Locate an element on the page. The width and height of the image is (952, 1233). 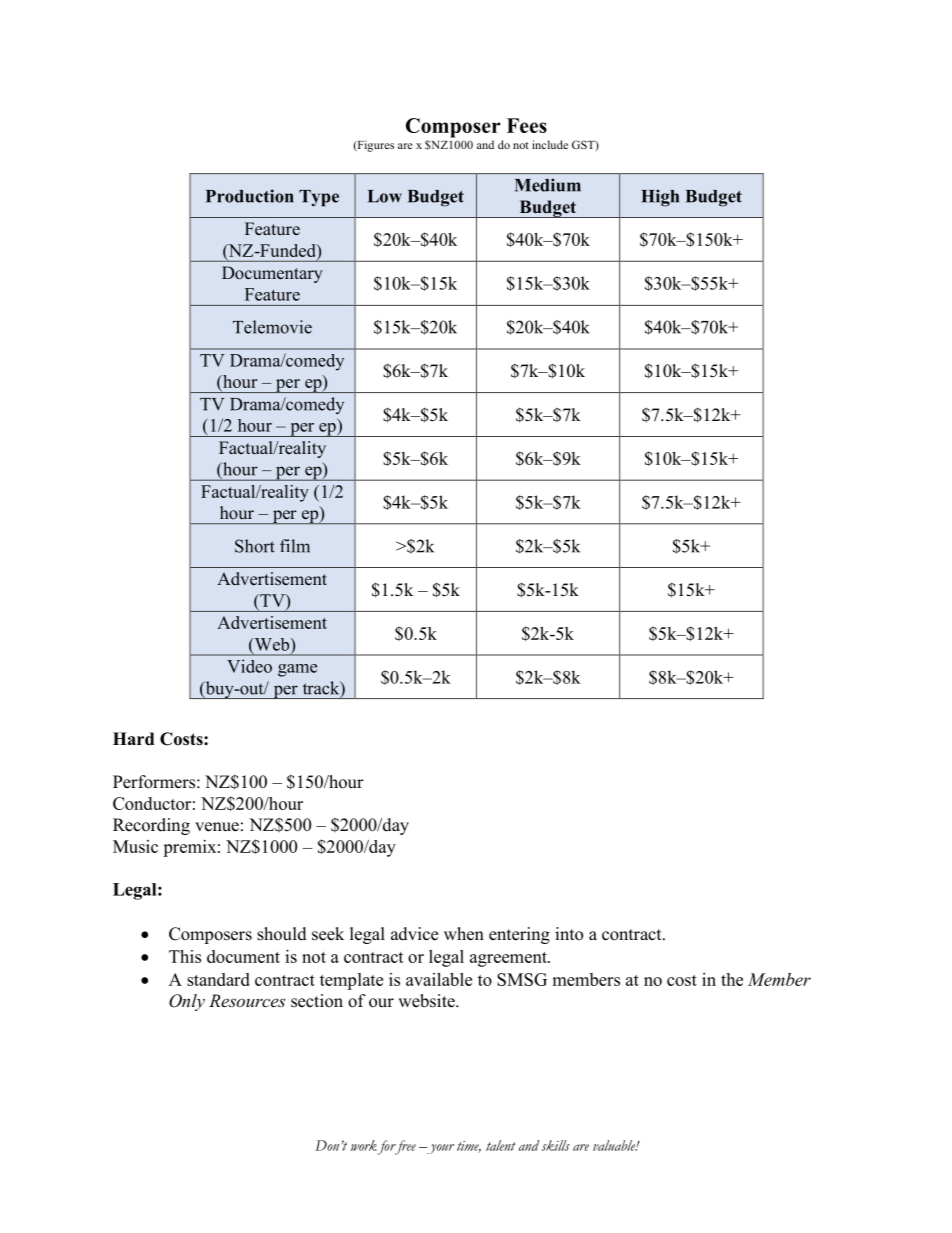
your is located at coordinates (439, 1149).
